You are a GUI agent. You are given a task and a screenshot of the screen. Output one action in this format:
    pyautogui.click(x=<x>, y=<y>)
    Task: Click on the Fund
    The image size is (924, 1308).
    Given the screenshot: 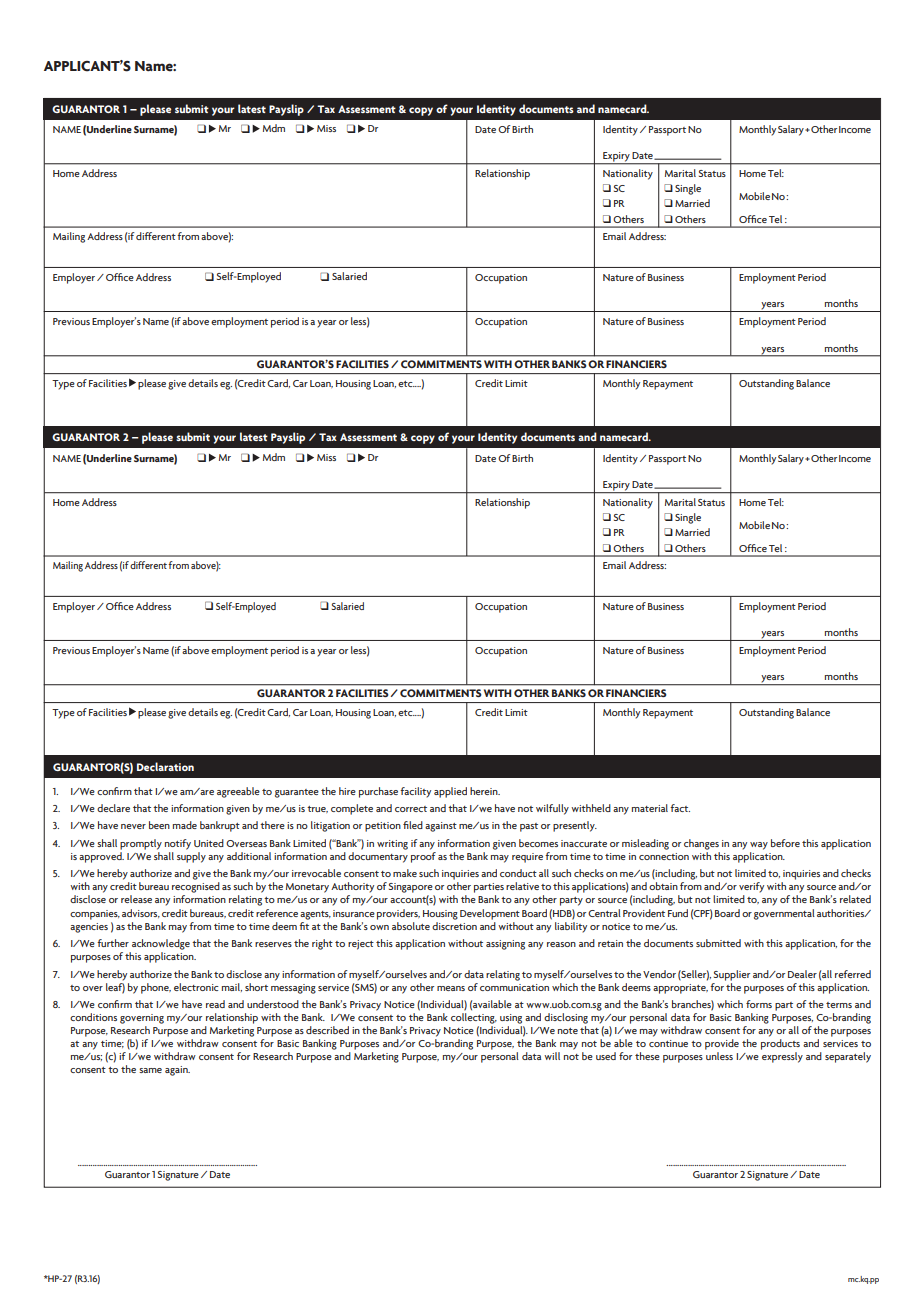 What is the action you would take?
    pyautogui.click(x=678, y=913)
